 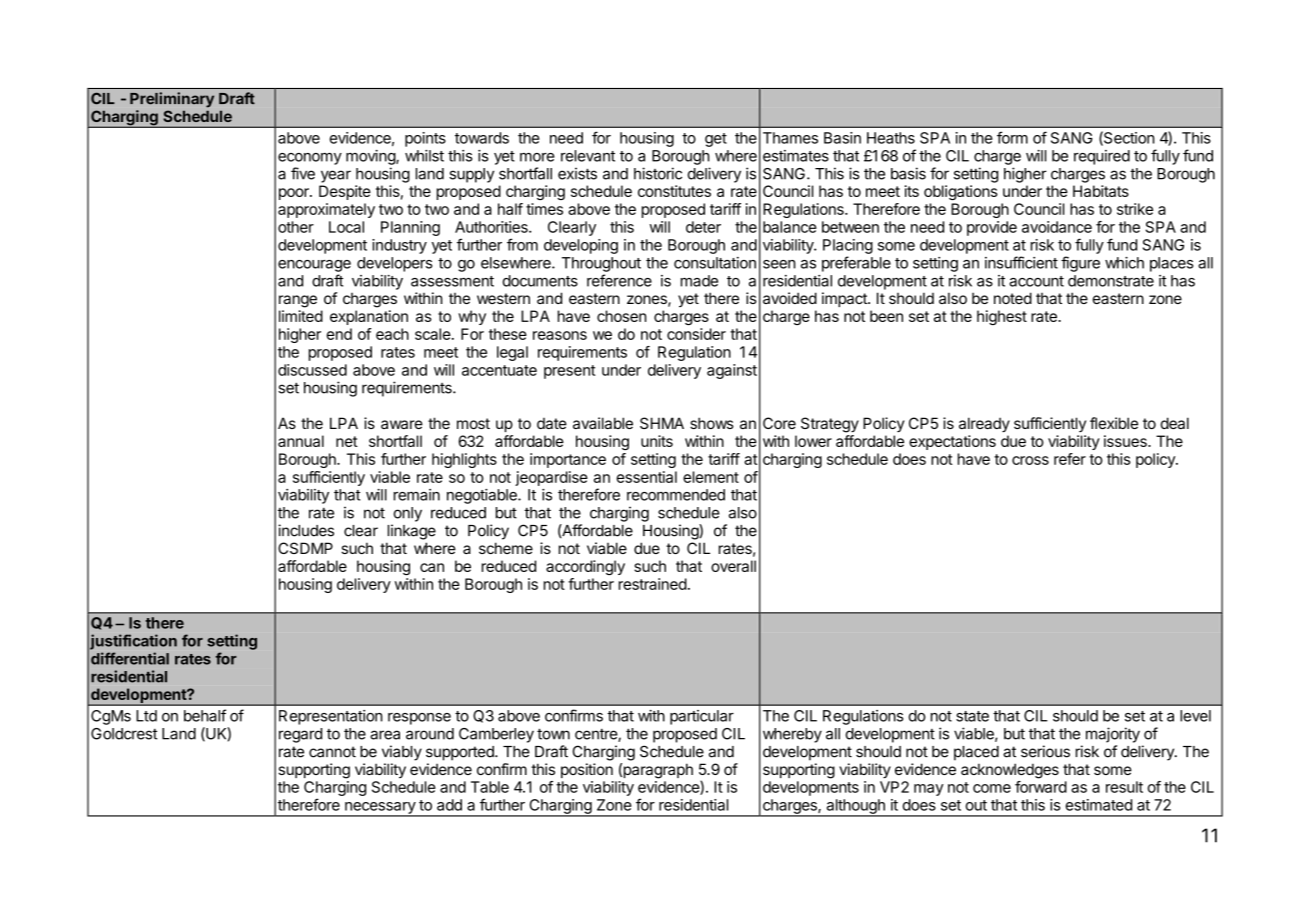 What do you see at coordinates (587, 770) in the image?
I see `position` at bounding box center [587, 770].
